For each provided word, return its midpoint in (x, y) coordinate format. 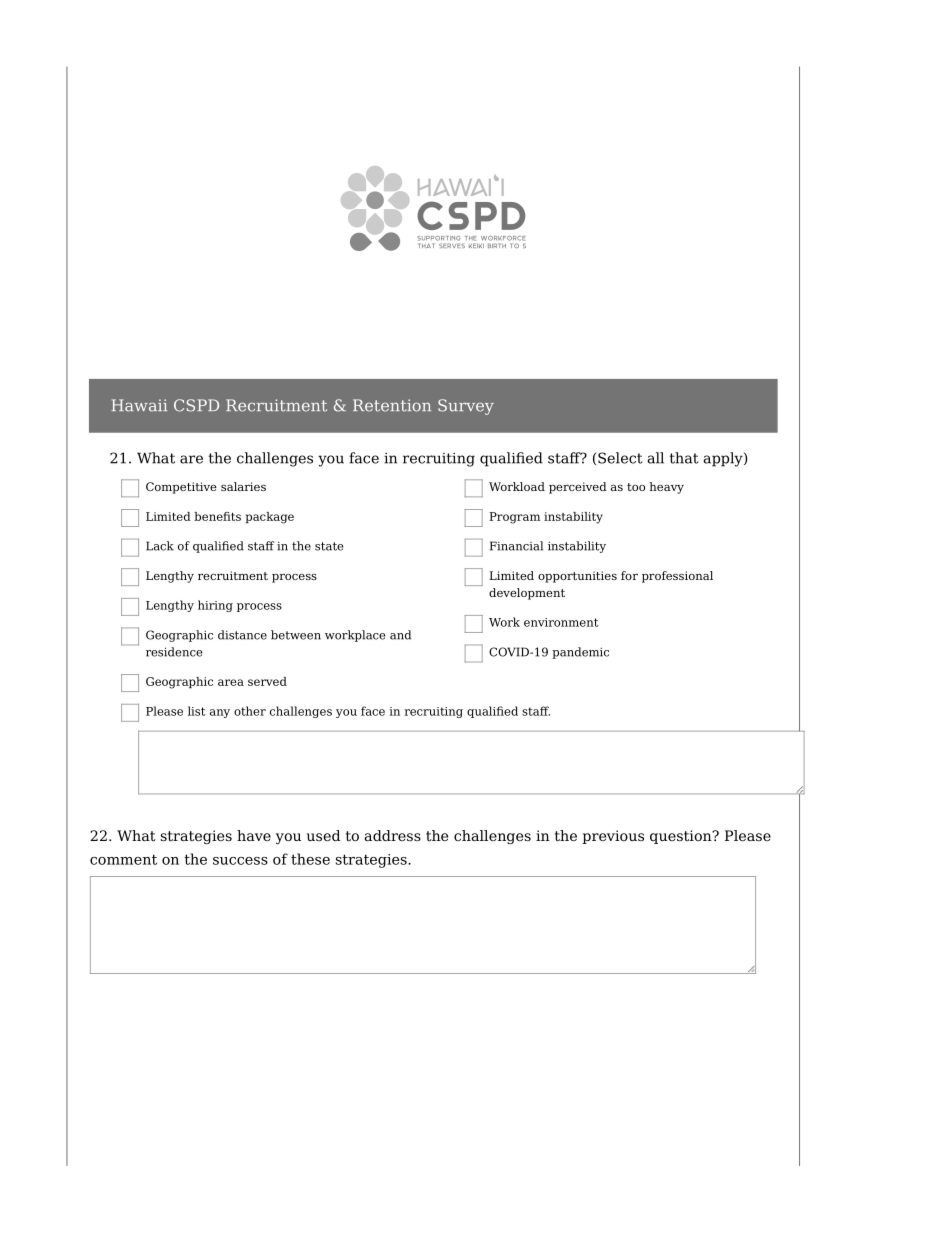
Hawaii (139, 405)
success (240, 861)
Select (620, 458)
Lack (160, 546)
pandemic (580, 653)
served (267, 681)
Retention (392, 405)
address (392, 835)
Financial (516, 546)
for (629, 575)
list (197, 711)
